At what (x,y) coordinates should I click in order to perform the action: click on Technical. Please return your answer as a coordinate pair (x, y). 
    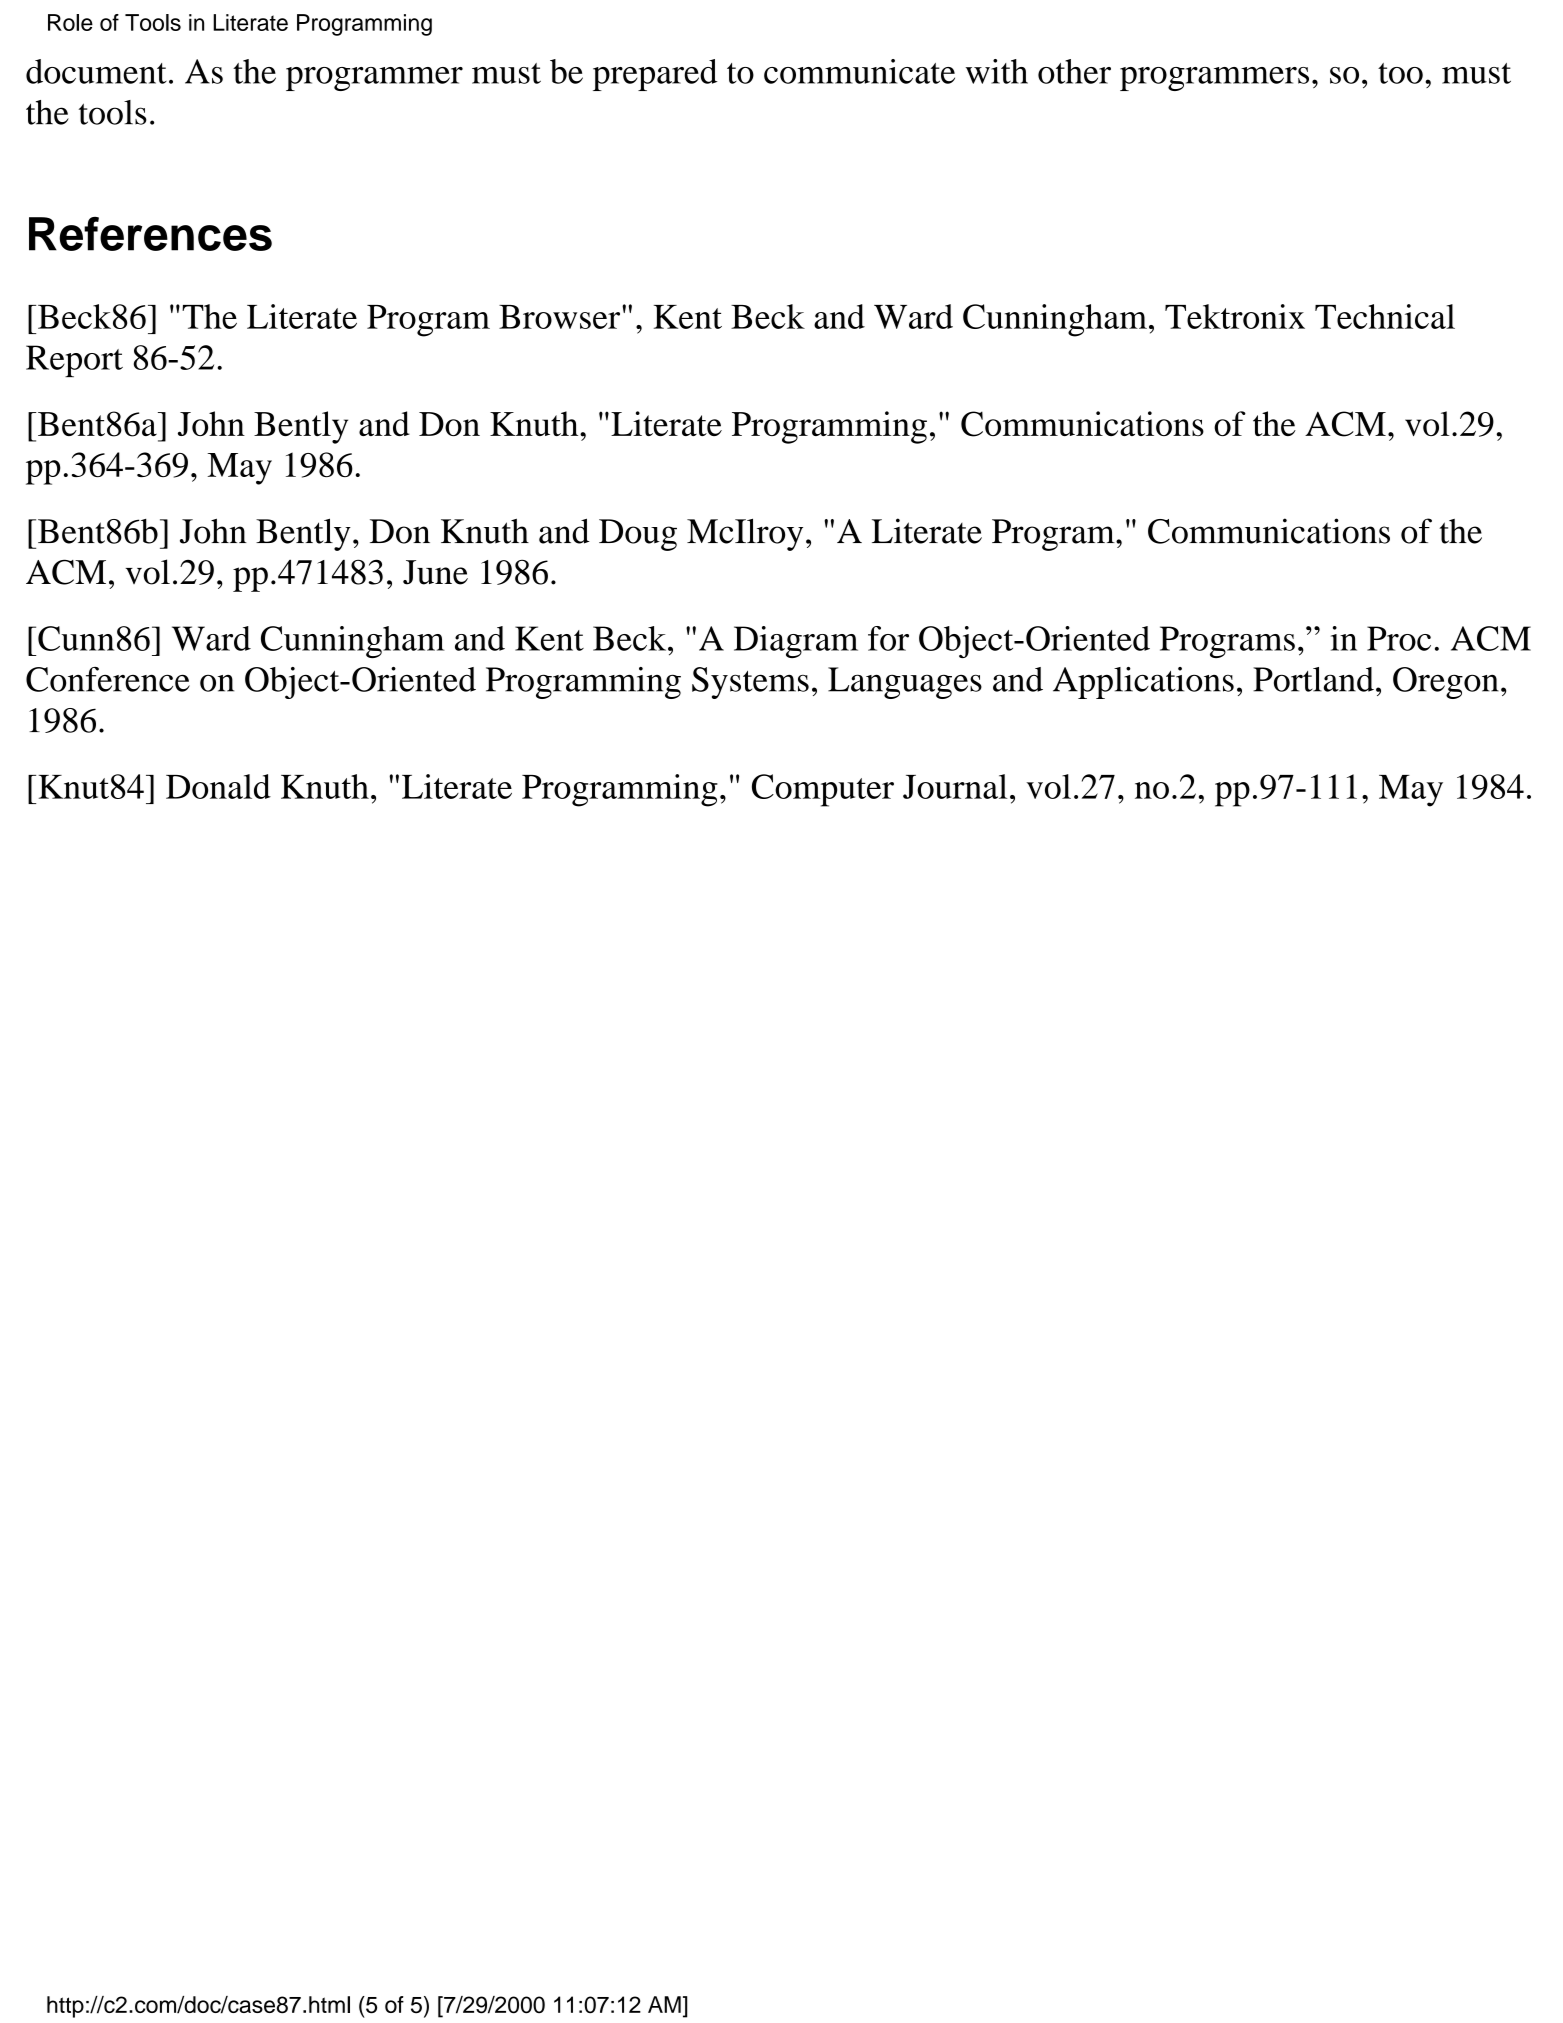
    Looking at the image, I should click on (1385, 316).
